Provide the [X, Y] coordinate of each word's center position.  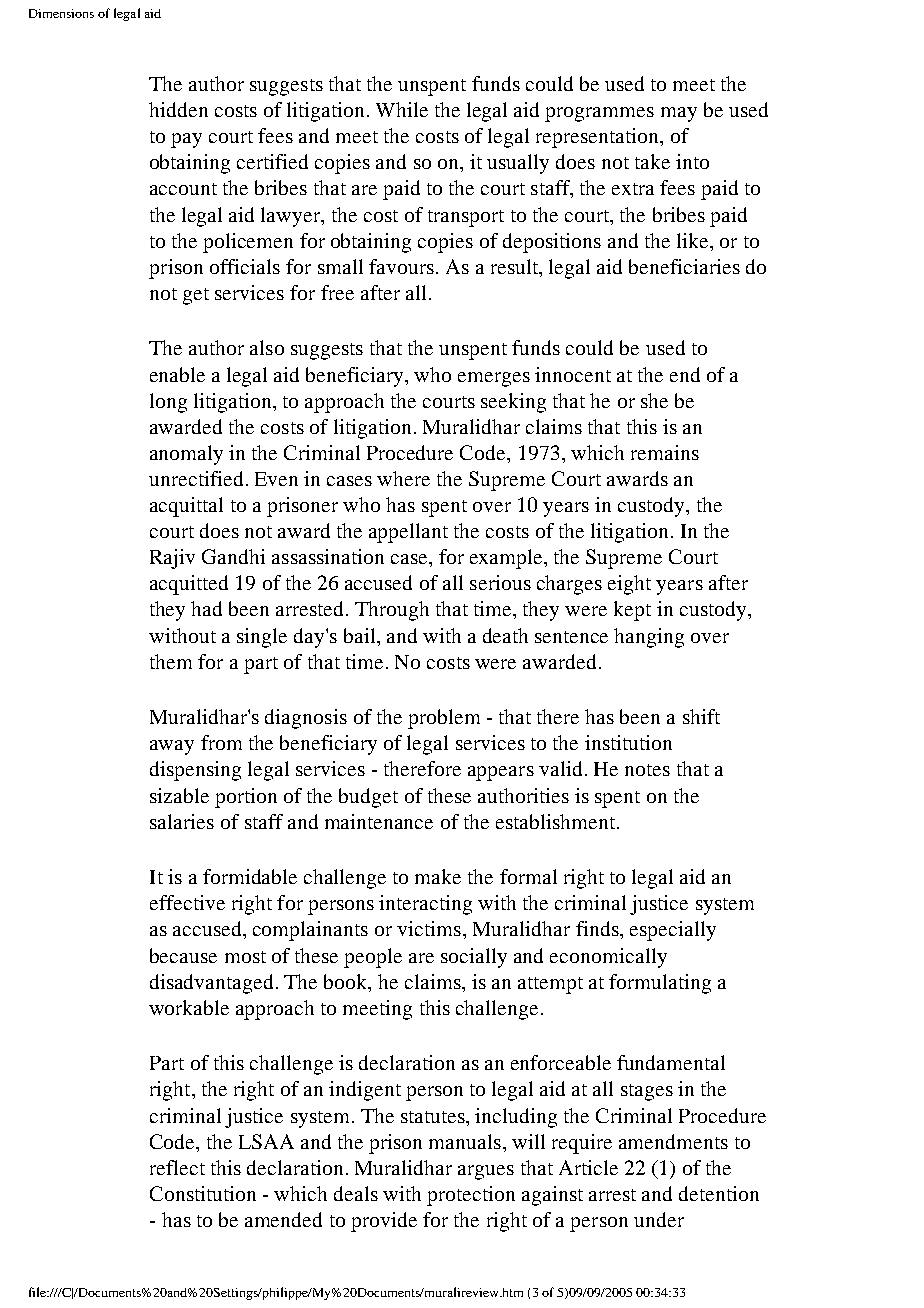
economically [608, 958]
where [403, 478]
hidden [178, 109]
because [183, 955]
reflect [177, 1167]
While [402, 109]
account [183, 189]
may [679, 114]
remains [665, 452]
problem [444, 719]
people [373, 958]
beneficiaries [684, 266]
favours [401, 266]
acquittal [186, 507]
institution [628, 742]
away [172, 747]
